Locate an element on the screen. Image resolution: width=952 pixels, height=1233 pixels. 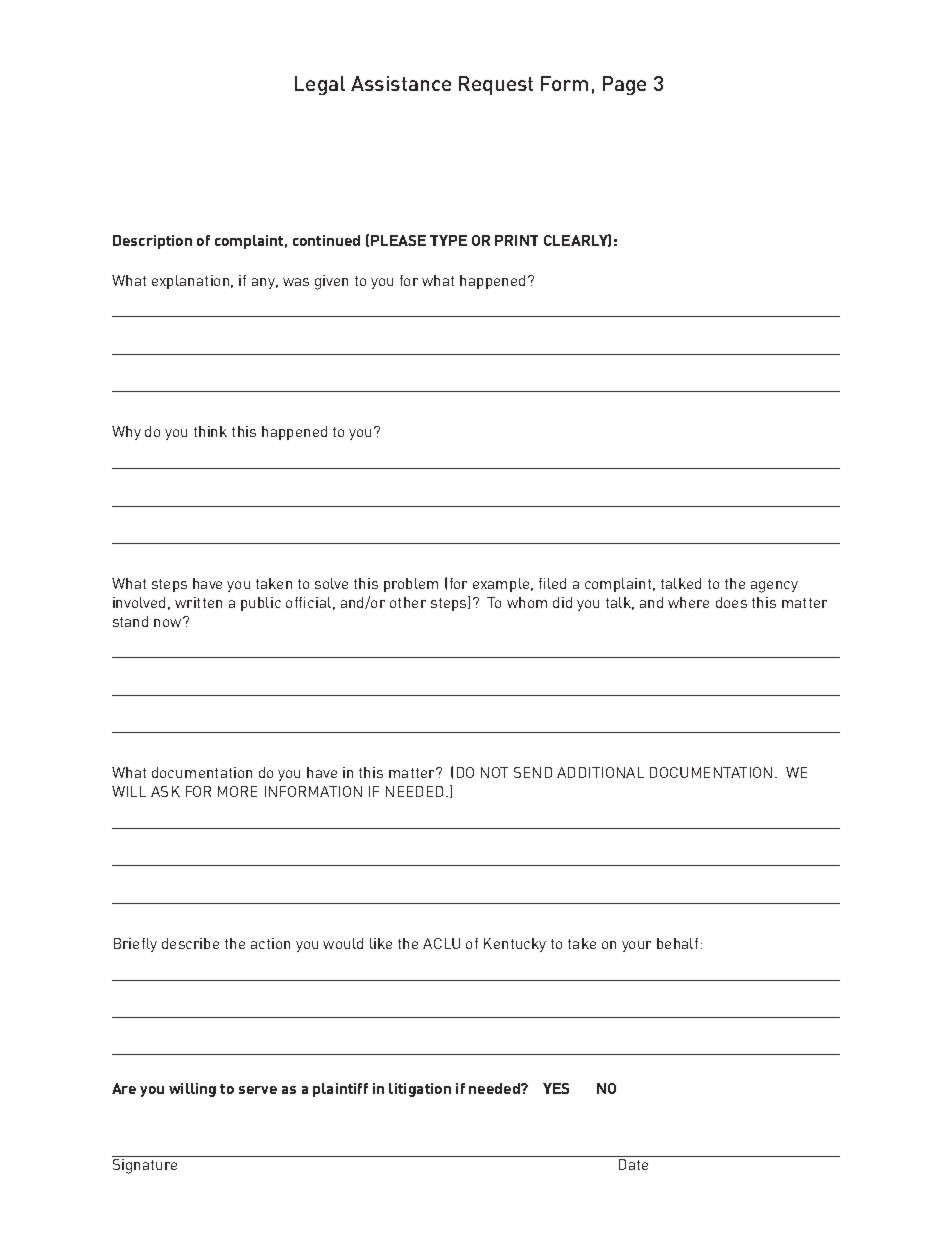
Request is located at coordinates (496, 85).
